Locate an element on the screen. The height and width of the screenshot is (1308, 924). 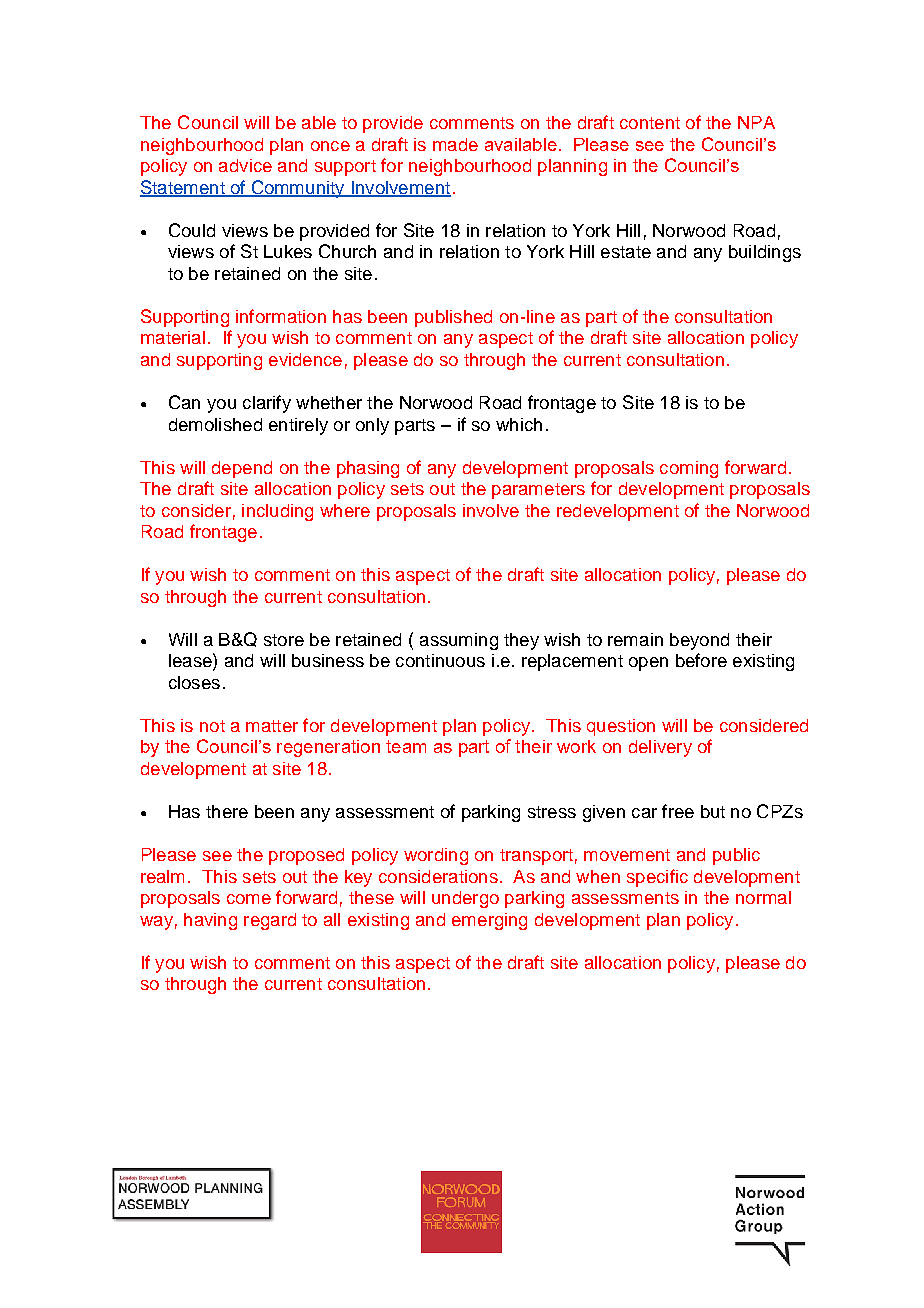
coming is located at coordinates (689, 469).
